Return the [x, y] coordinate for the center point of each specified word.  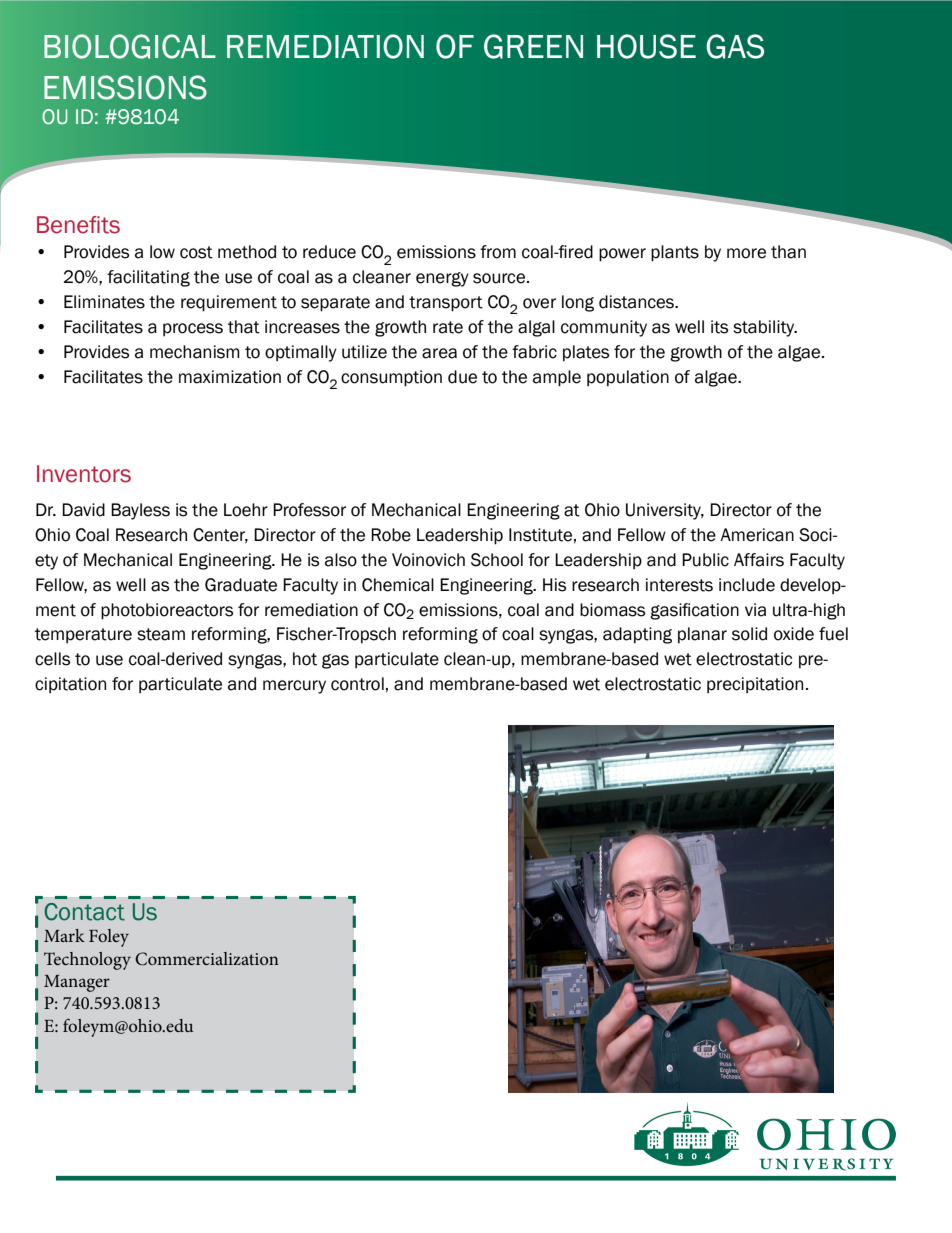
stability [765, 328]
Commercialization [207, 959]
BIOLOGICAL [129, 46]
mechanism [195, 352]
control [357, 684]
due [462, 377]
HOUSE [646, 46]
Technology [87, 961]
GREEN [533, 46]
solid [749, 634]
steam [161, 634]
